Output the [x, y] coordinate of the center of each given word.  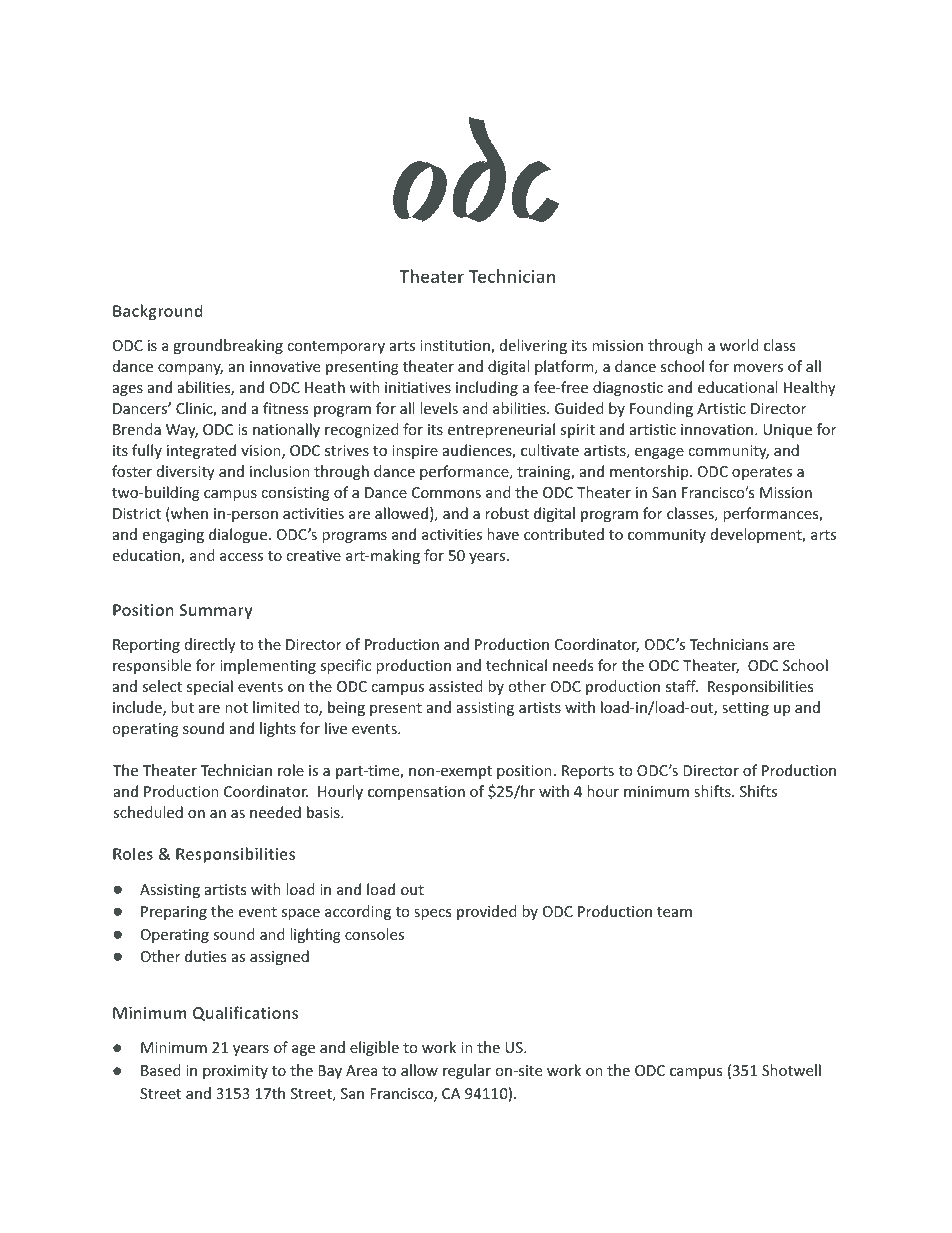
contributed [564, 534]
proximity [235, 1072]
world [739, 345]
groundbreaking [228, 346]
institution [456, 347]
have [503, 534]
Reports [588, 772]
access [241, 557]
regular [467, 1071]
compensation [416, 793]
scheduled [148, 812]
